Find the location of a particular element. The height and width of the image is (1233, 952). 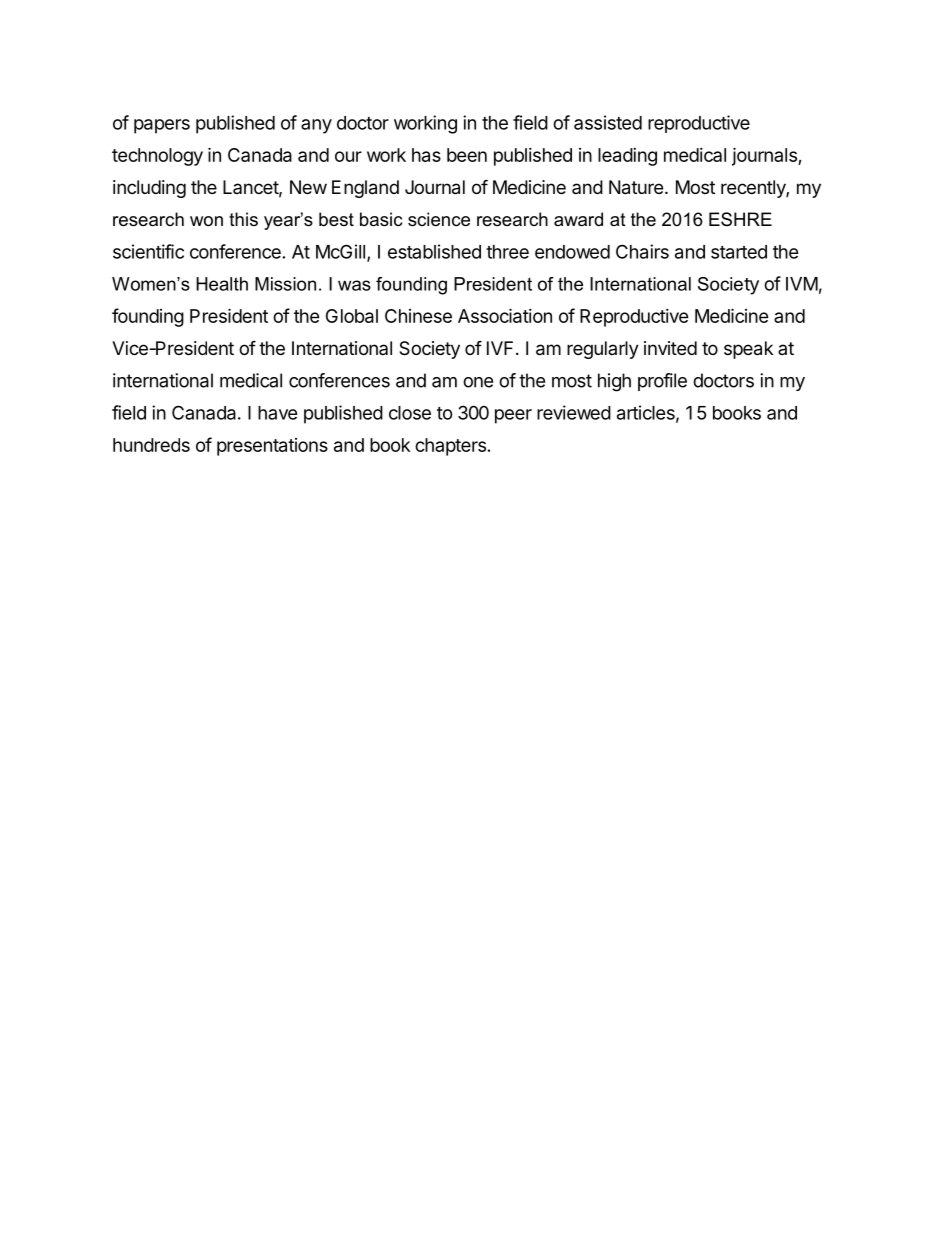

Health is located at coordinates (222, 284).
